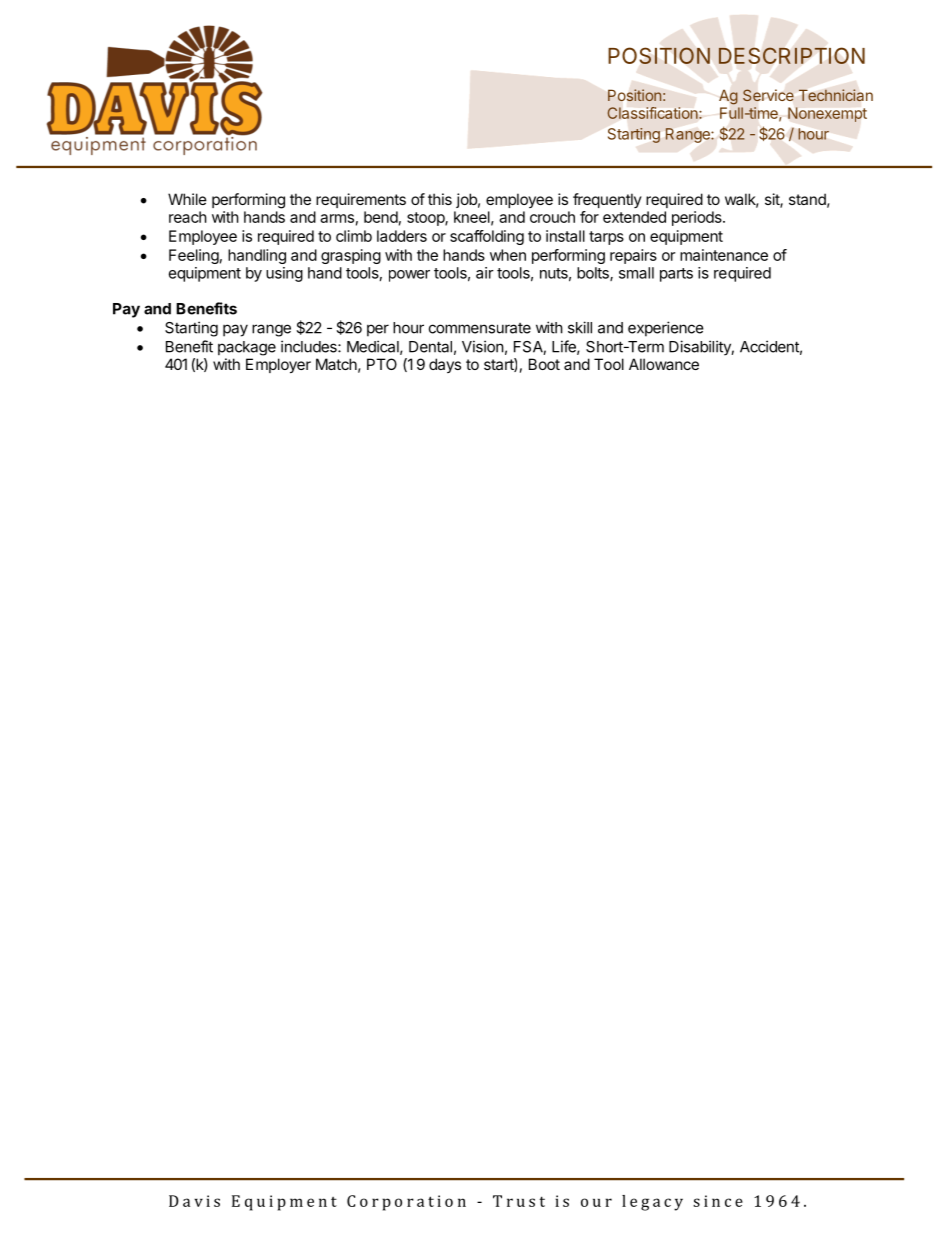  I want to click on package, so click(247, 348).
